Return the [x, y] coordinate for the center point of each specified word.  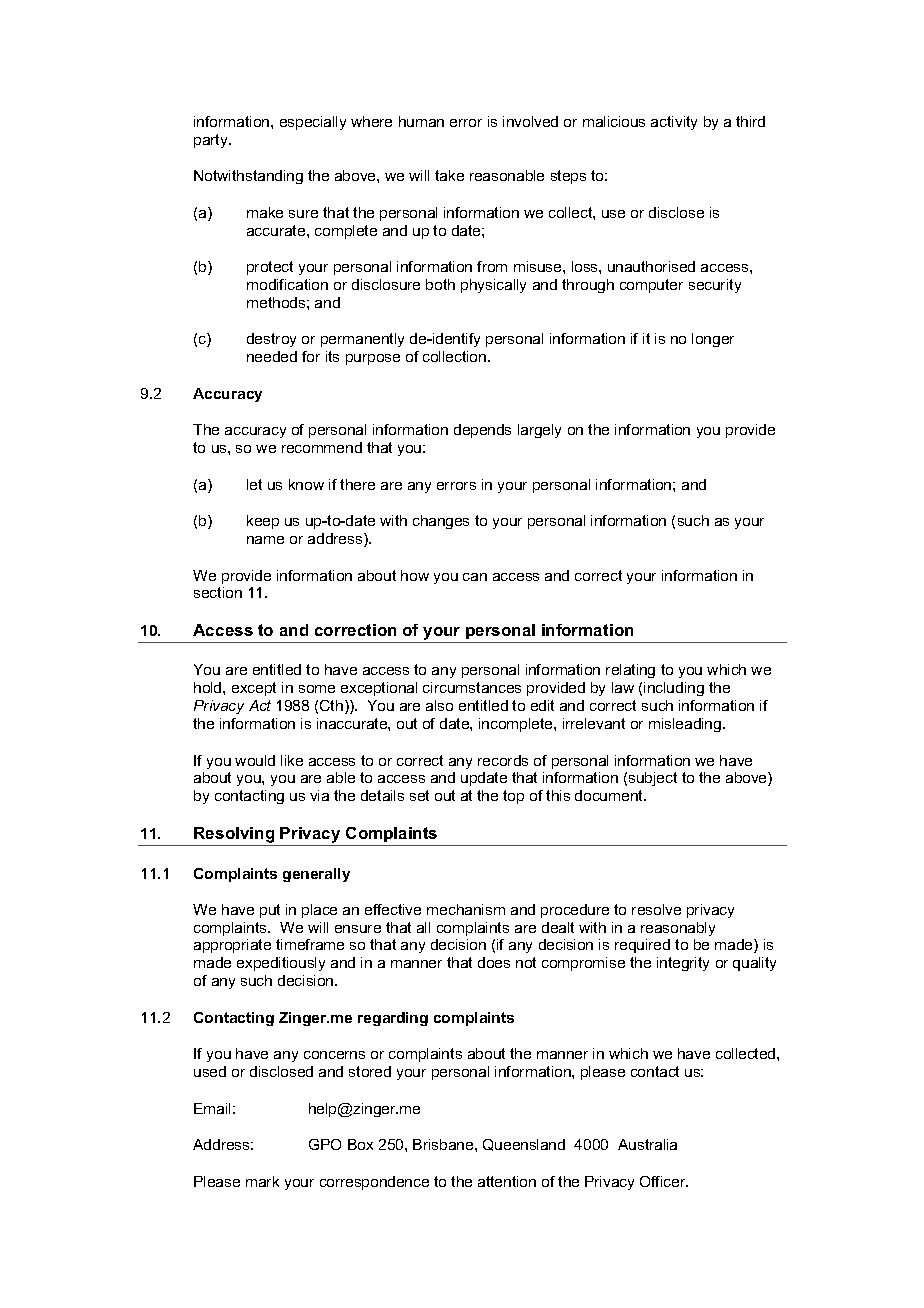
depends [482, 431]
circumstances [472, 687]
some [317, 689]
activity [674, 123]
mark [262, 1181]
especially [313, 123]
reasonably [678, 929]
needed [272, 356]
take [449, 175]
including [674, 689]
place [319, 911]
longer [713, 340]
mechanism [466, 909]
